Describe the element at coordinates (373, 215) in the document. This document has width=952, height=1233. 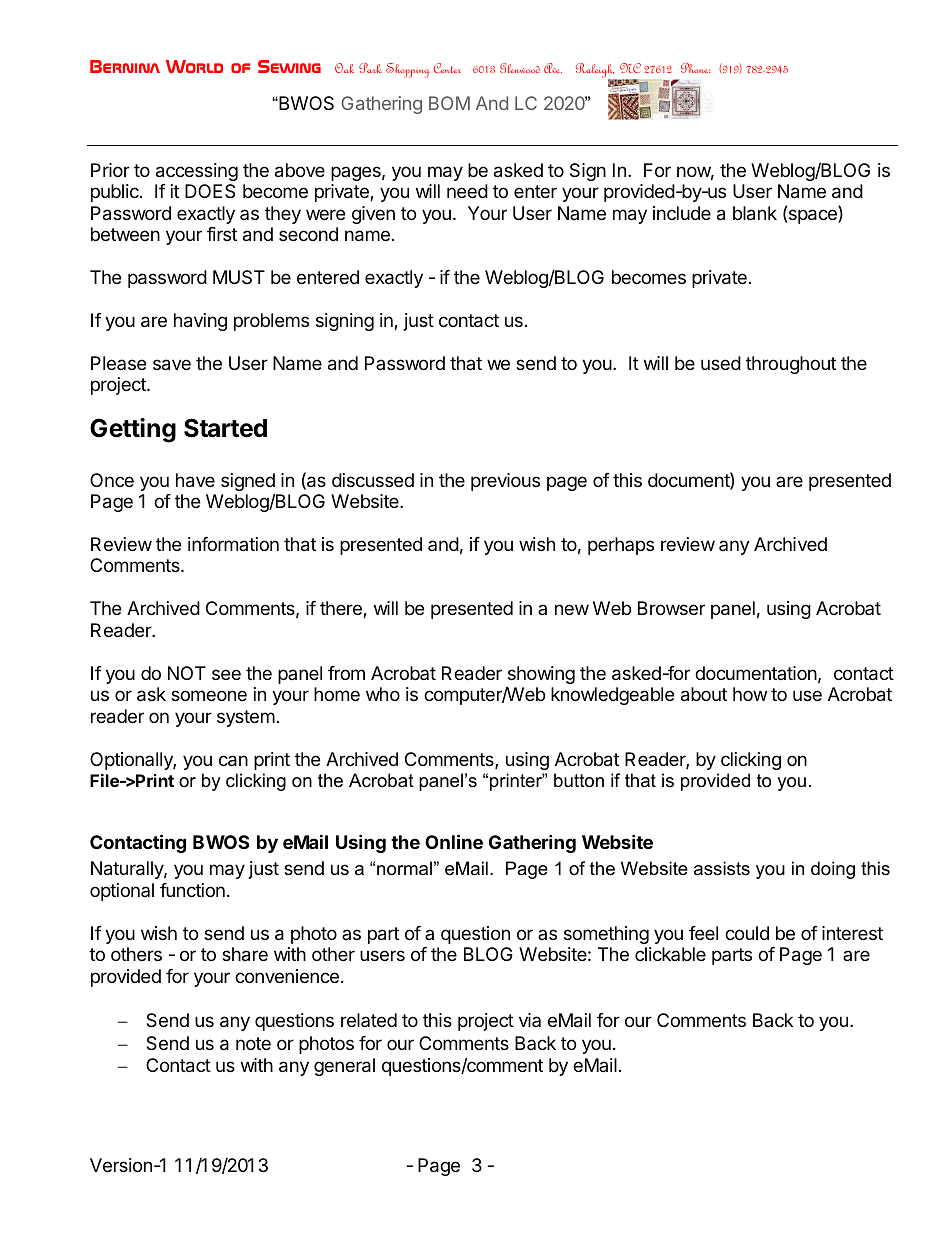
I see `given` at that location.
